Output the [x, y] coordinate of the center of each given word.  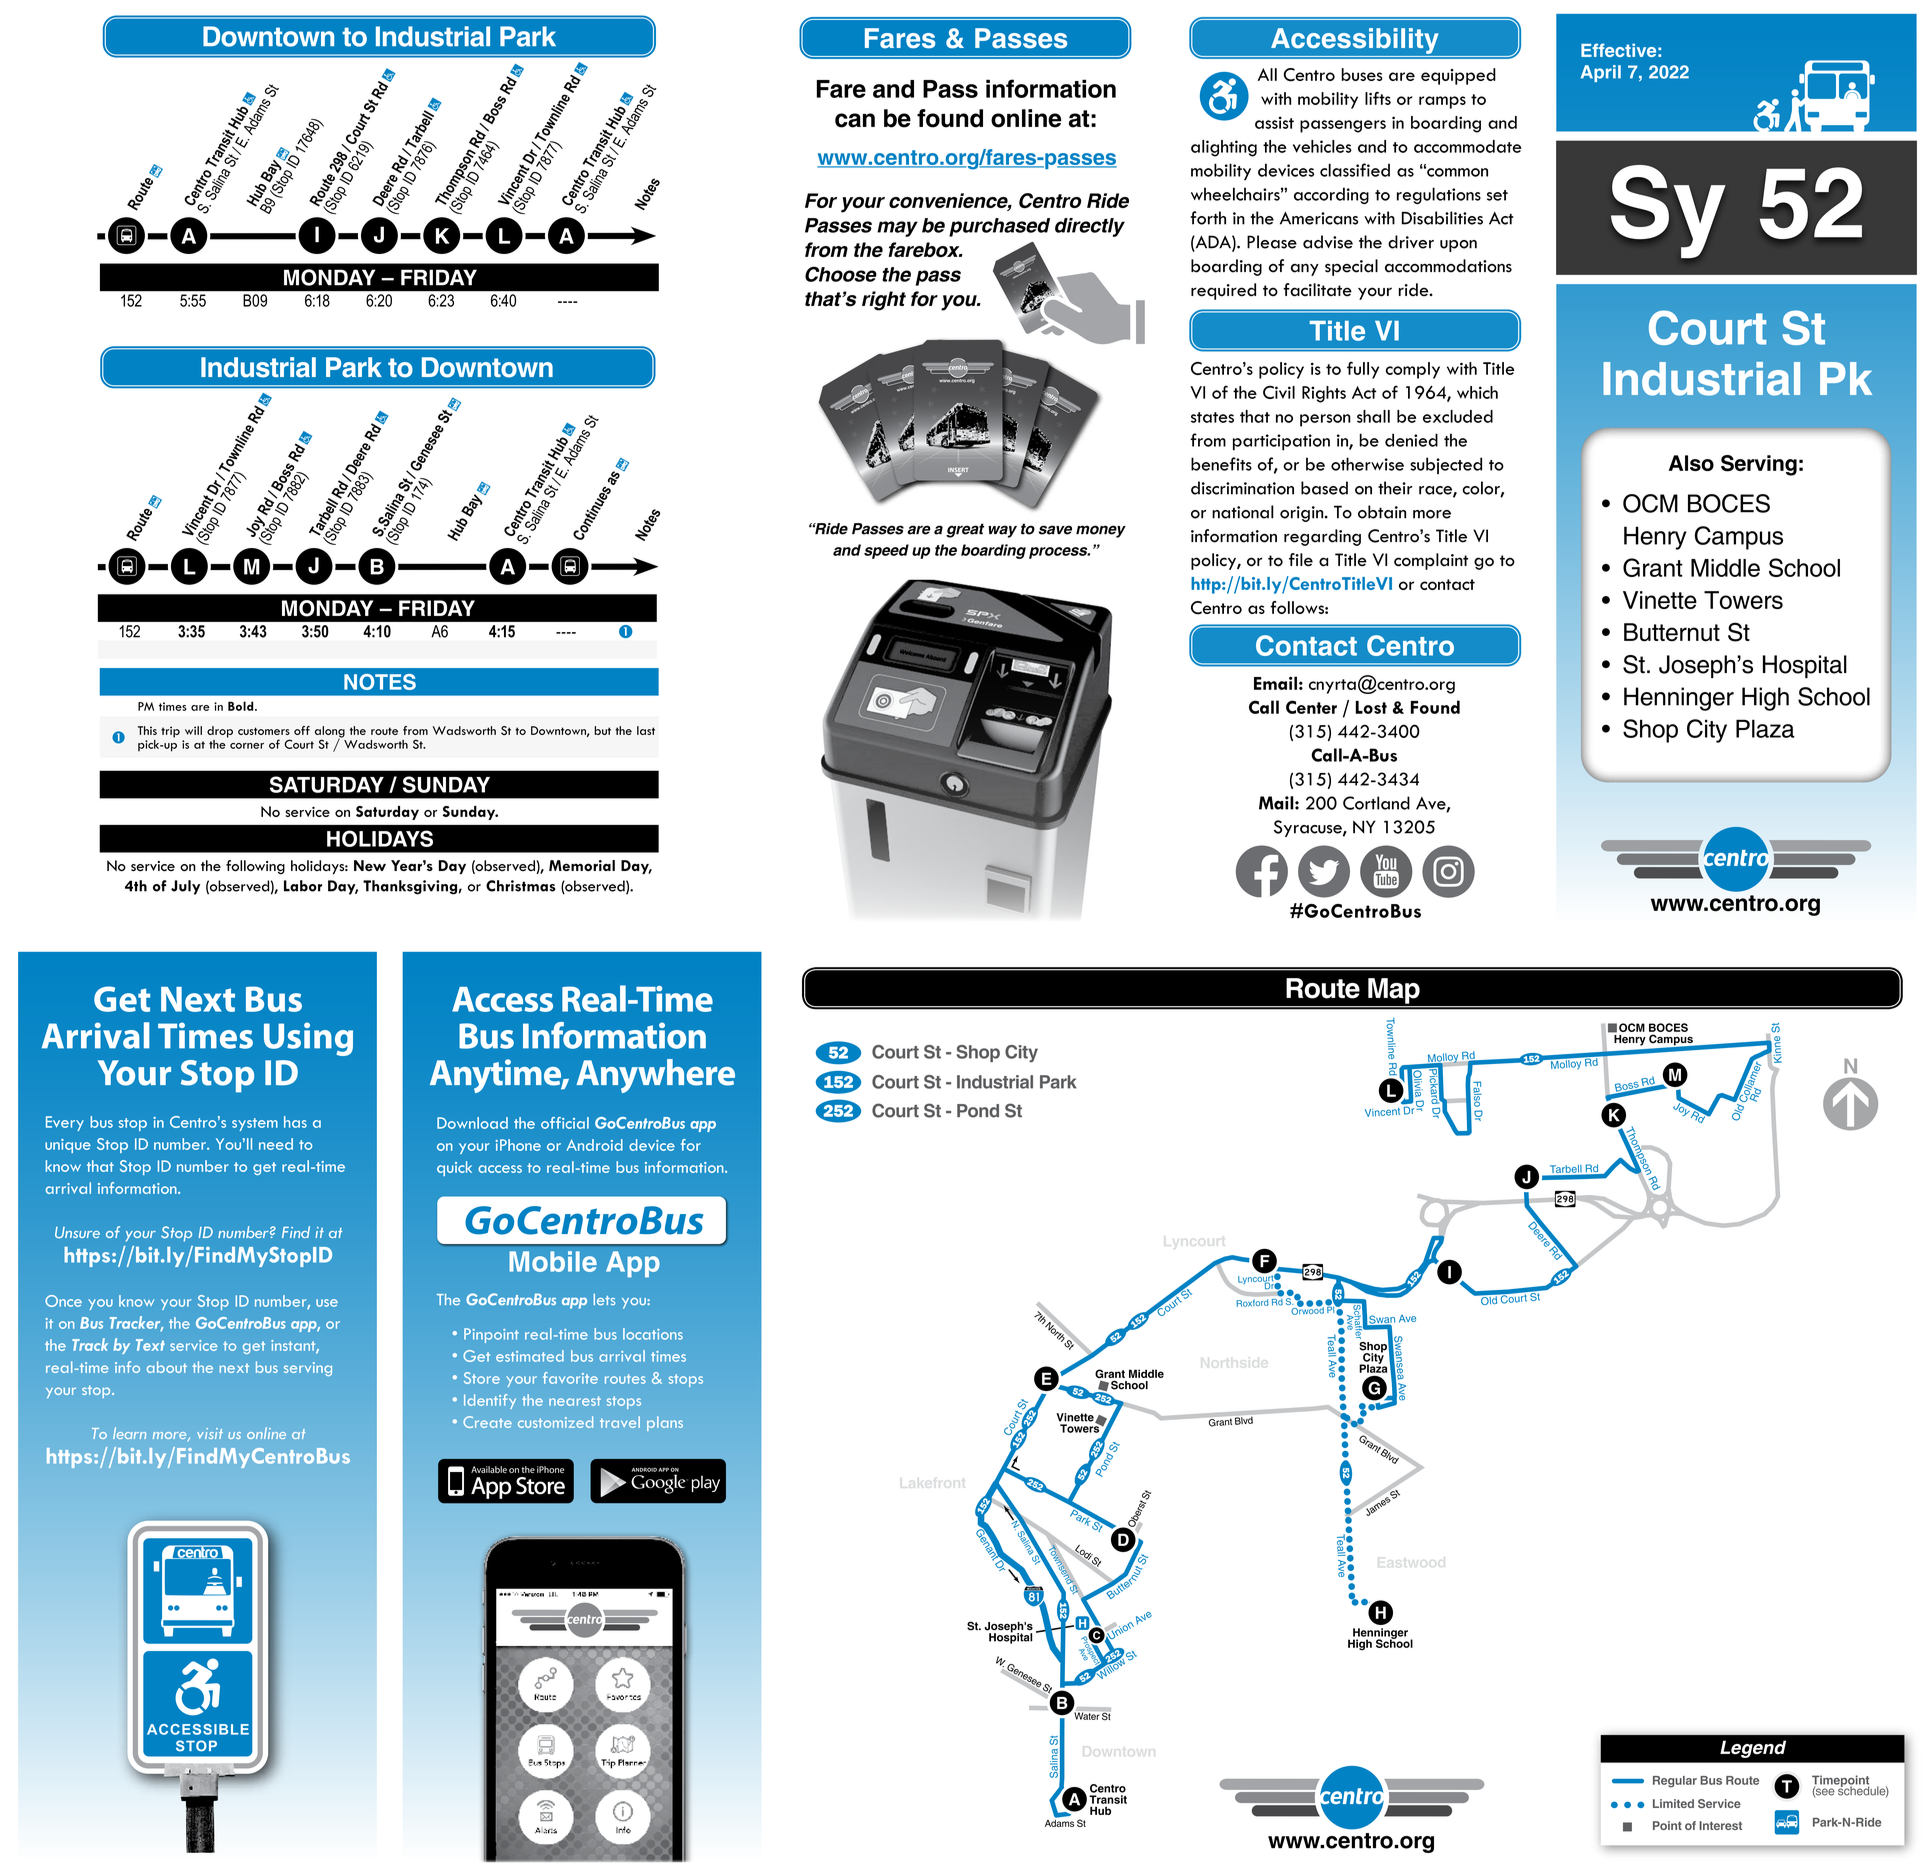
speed [886, 551]
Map [1394, 991]
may [897, 229]
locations [653, 1334]
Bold [242, 706]
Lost [1371, 707]
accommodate [1467, 146]
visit [210, 1433]
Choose [841, 274]
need [276, 1144]
